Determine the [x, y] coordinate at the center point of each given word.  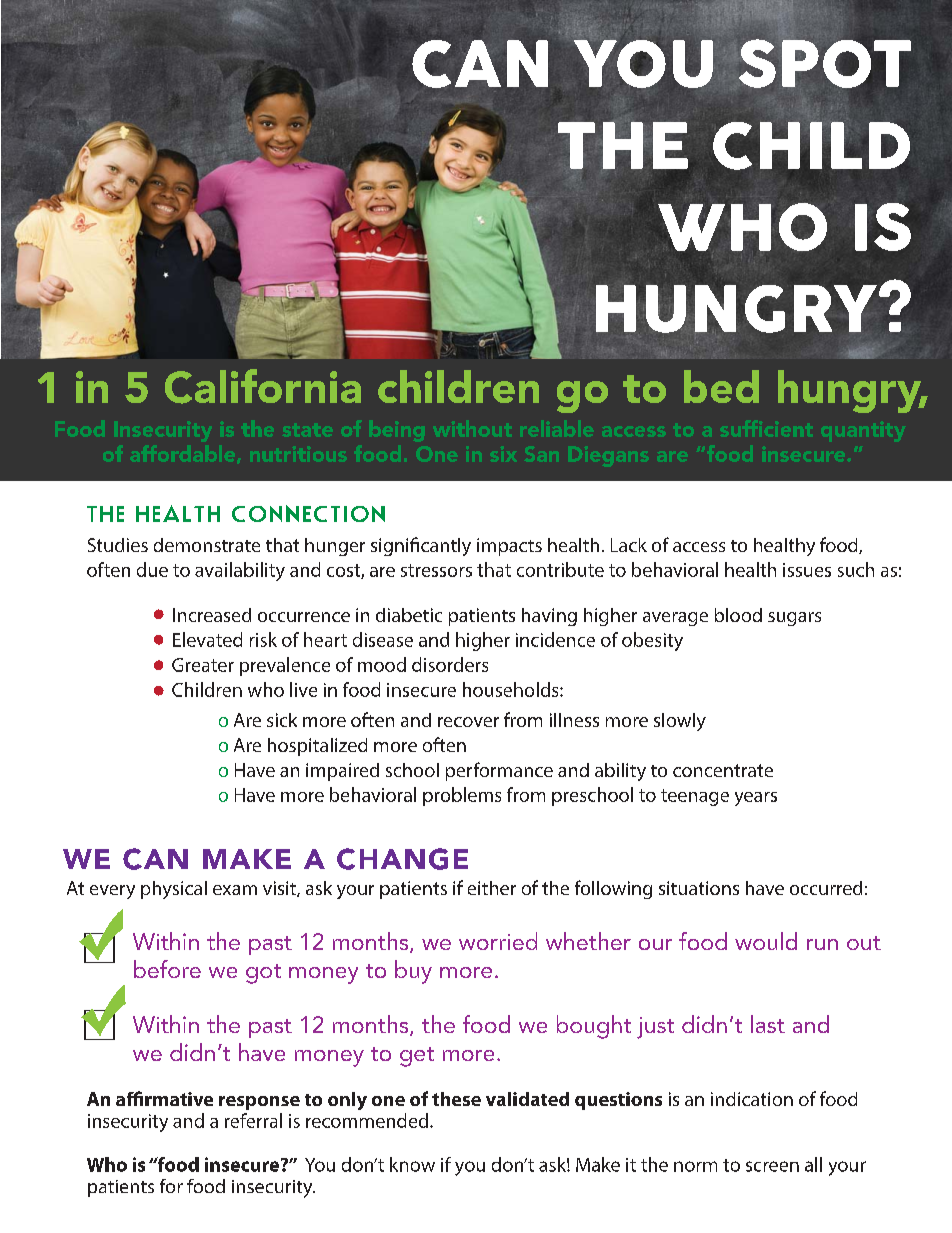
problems [462, 796]
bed [721, 386]
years [756, 799]
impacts [509, 547]
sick [282, 720]
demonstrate [207, 545]
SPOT [825, 63]
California [263, 386]
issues [807, 570]
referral [253, 1120]
